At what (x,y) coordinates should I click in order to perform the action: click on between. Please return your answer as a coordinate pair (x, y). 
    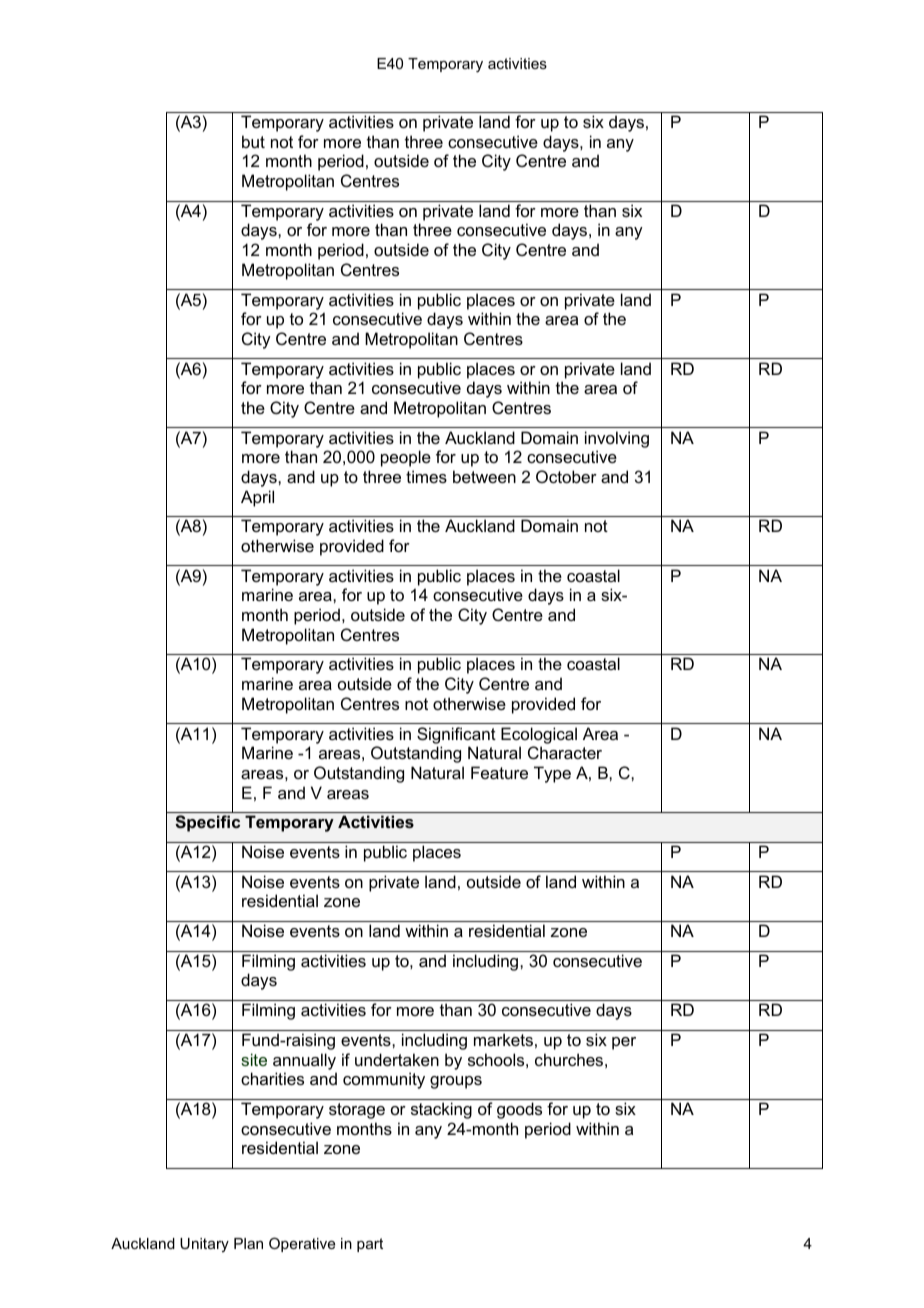
    Looking at the image, I should click on (484, 476).
